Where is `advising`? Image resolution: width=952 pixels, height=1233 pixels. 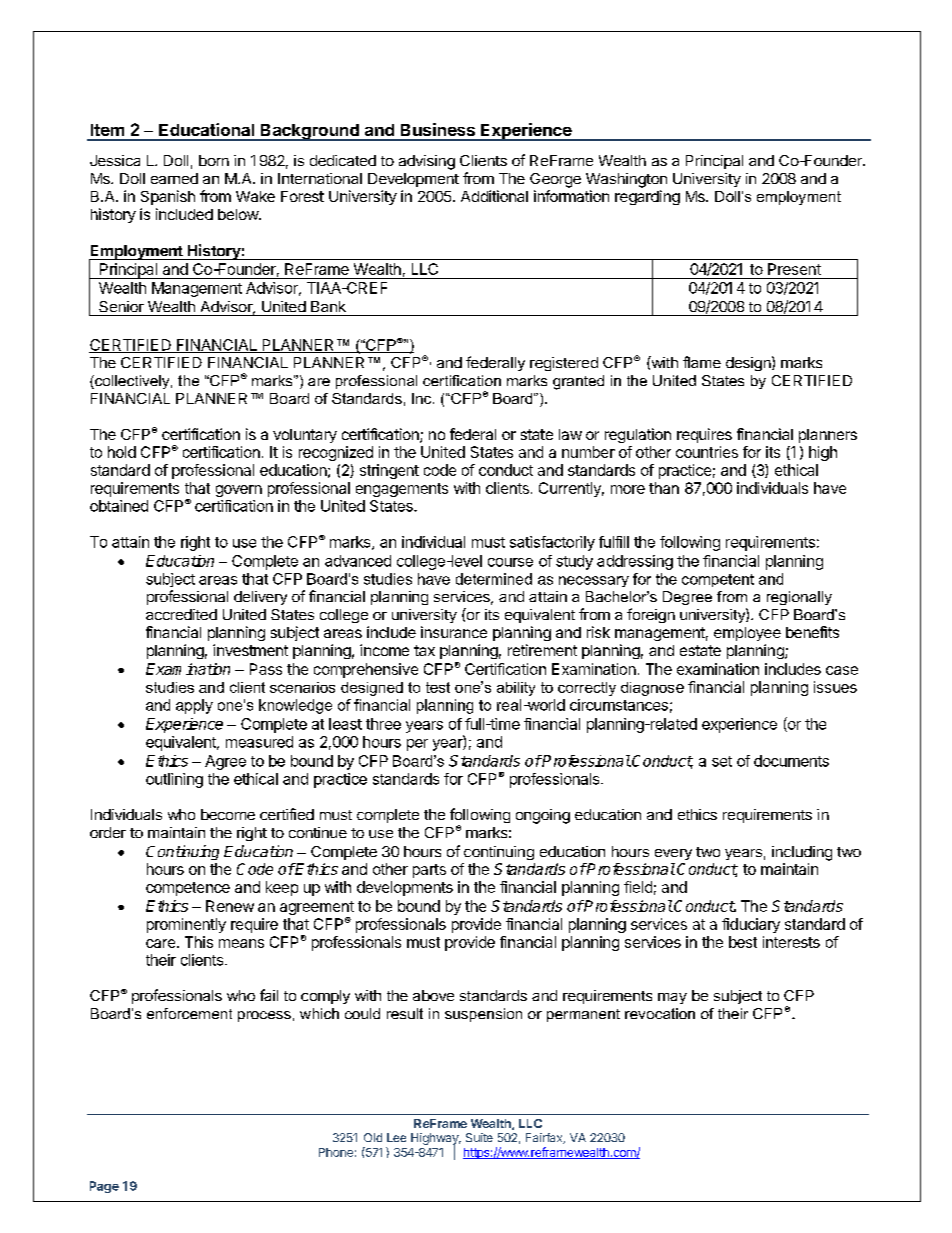 advising is located at coordinates (427, 162).
